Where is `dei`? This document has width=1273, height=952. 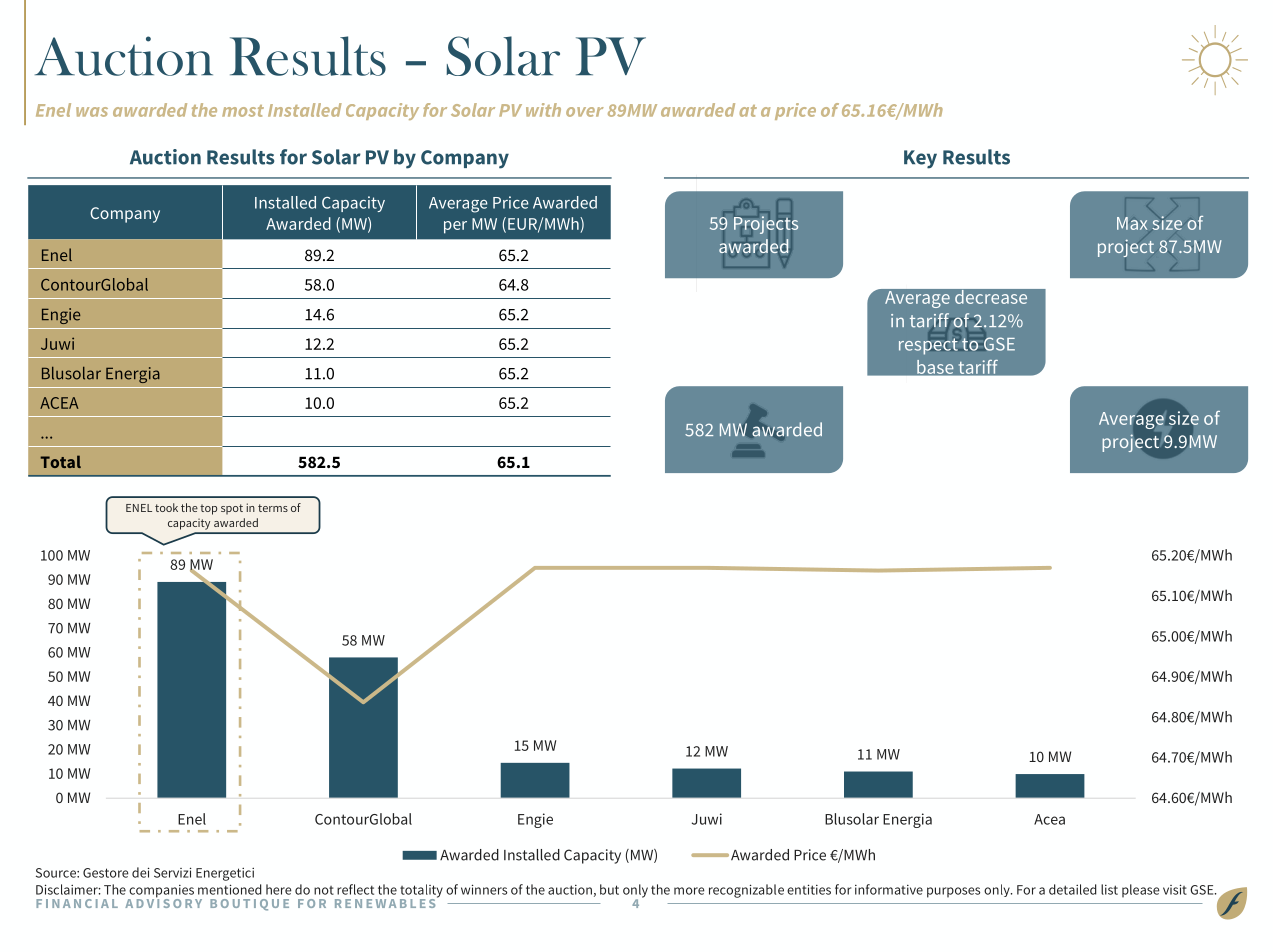 dei is located at coordinates (140, 872).
